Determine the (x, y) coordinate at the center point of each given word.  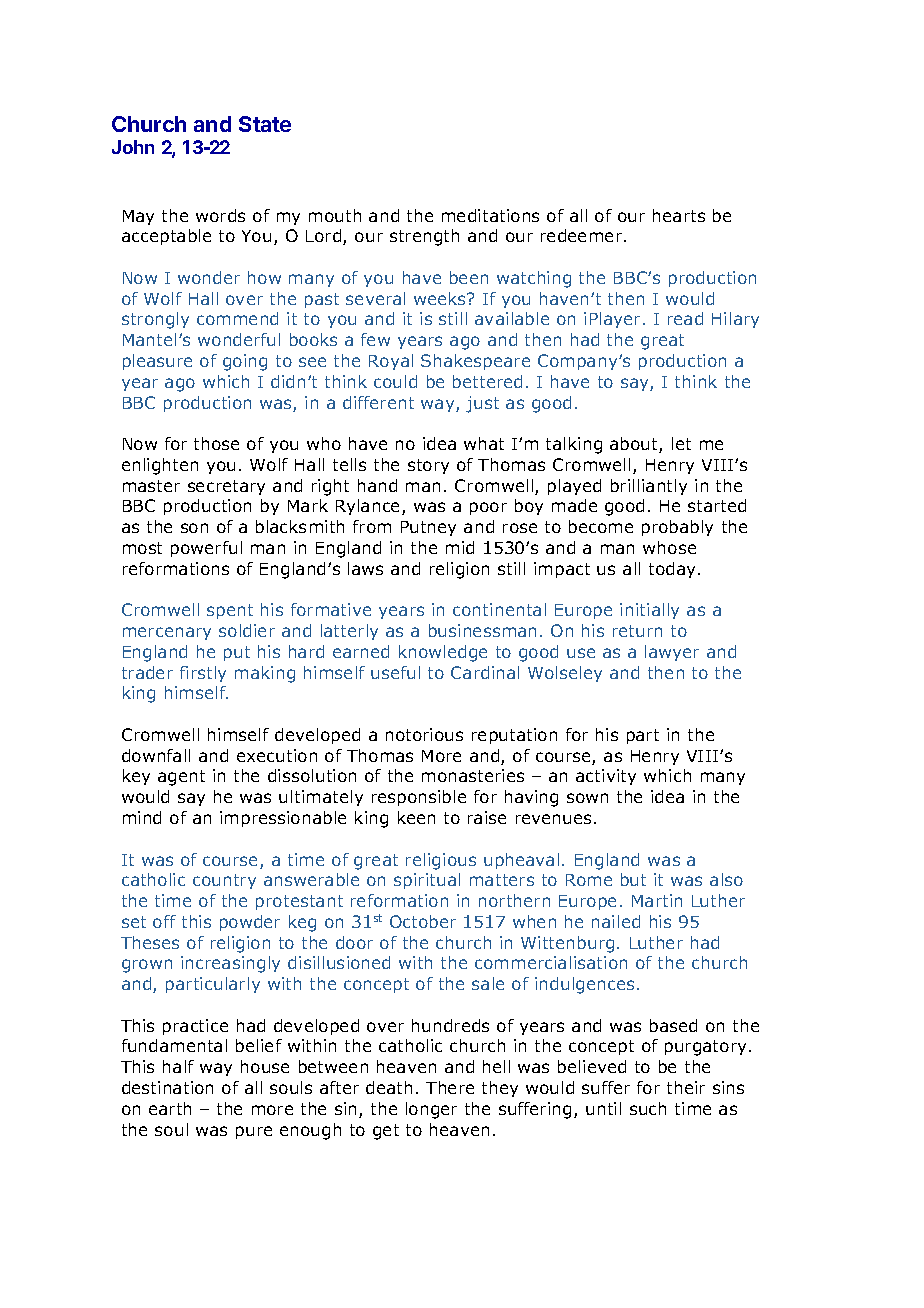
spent (230, 611)
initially (649, 611)
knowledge (443, 653)
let (681, 443)
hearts (679, 215)
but (633, 879)
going (245, 362)
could (395, 381)
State (265, 124)
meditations (490, 215)
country (224, 881)
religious (441, 861)
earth (170, 1108)
